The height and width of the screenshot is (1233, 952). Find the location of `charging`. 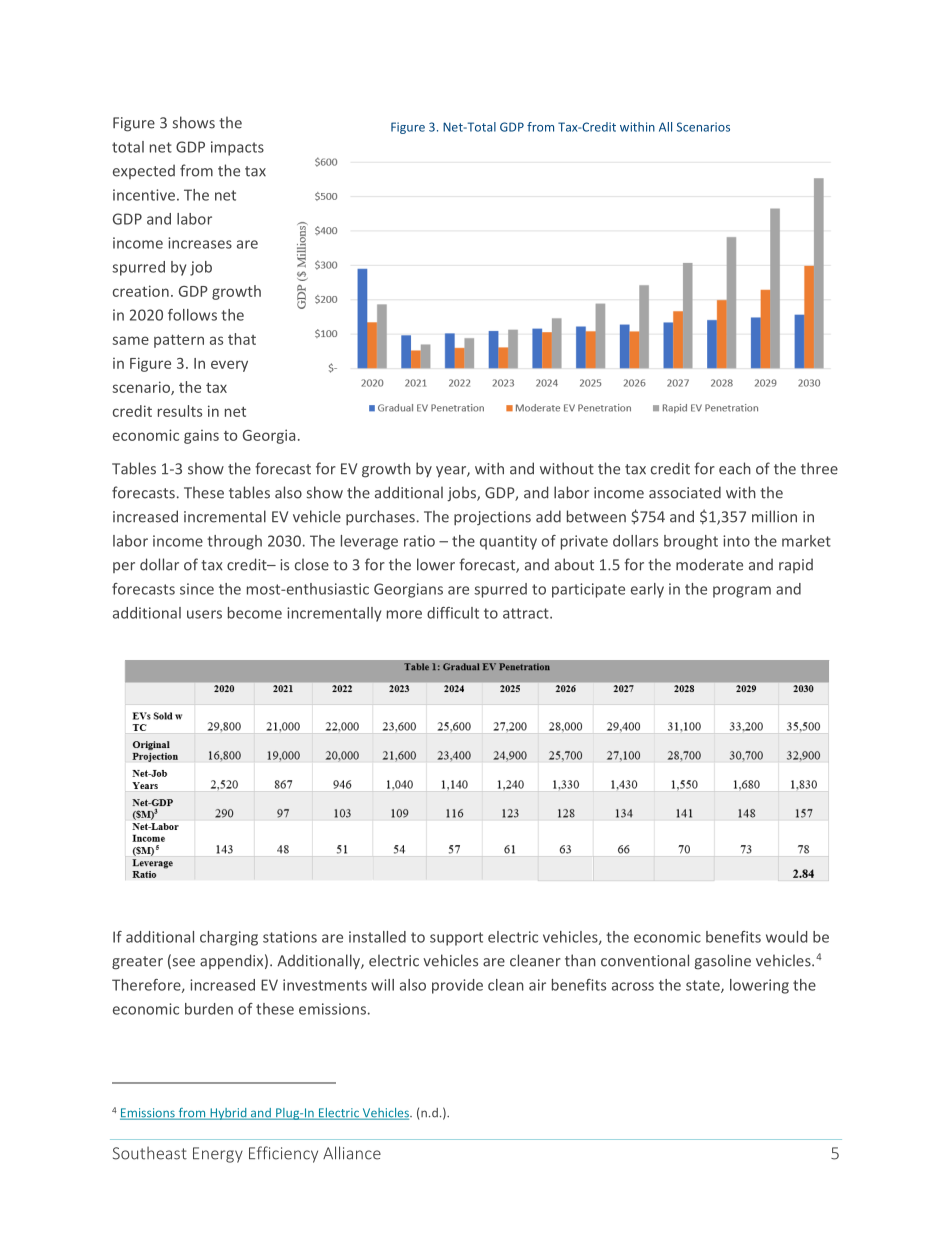

charging is located at coordinates (229, 938).
